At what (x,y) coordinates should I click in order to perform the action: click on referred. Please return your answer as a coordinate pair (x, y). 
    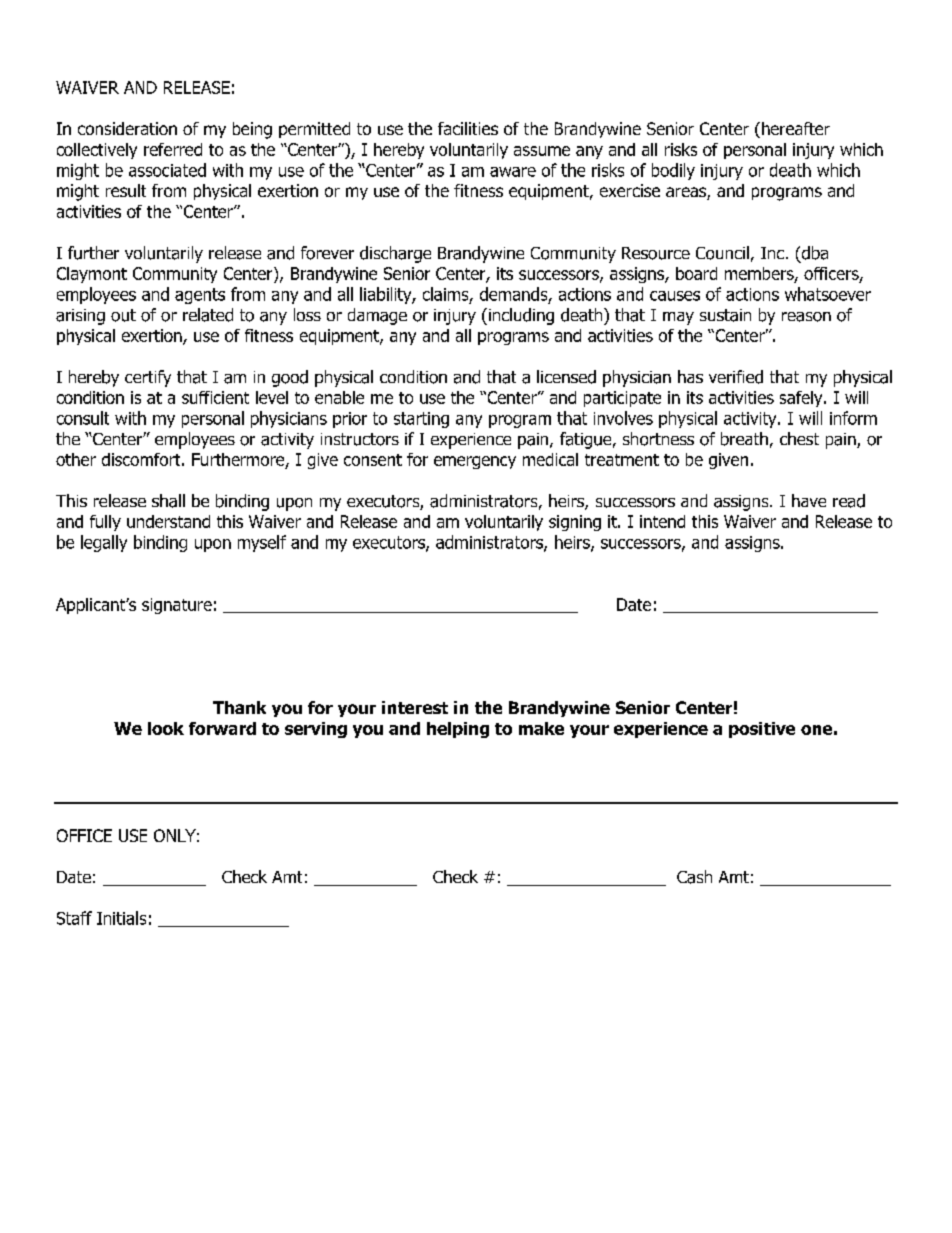
    Looking at the image, I should click on (173, 149).
